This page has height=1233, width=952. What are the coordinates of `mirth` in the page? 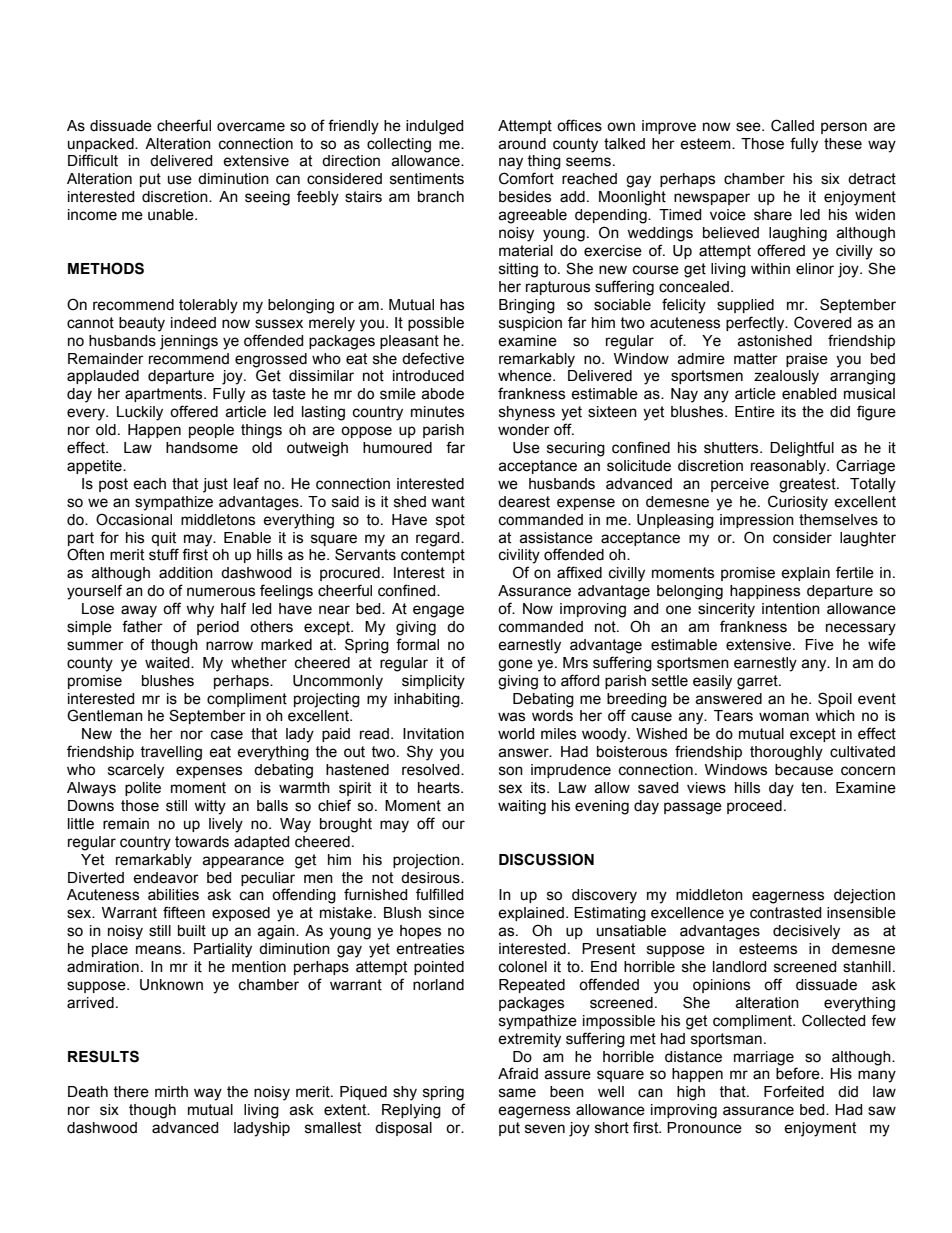 It's located at (171, 1092).
